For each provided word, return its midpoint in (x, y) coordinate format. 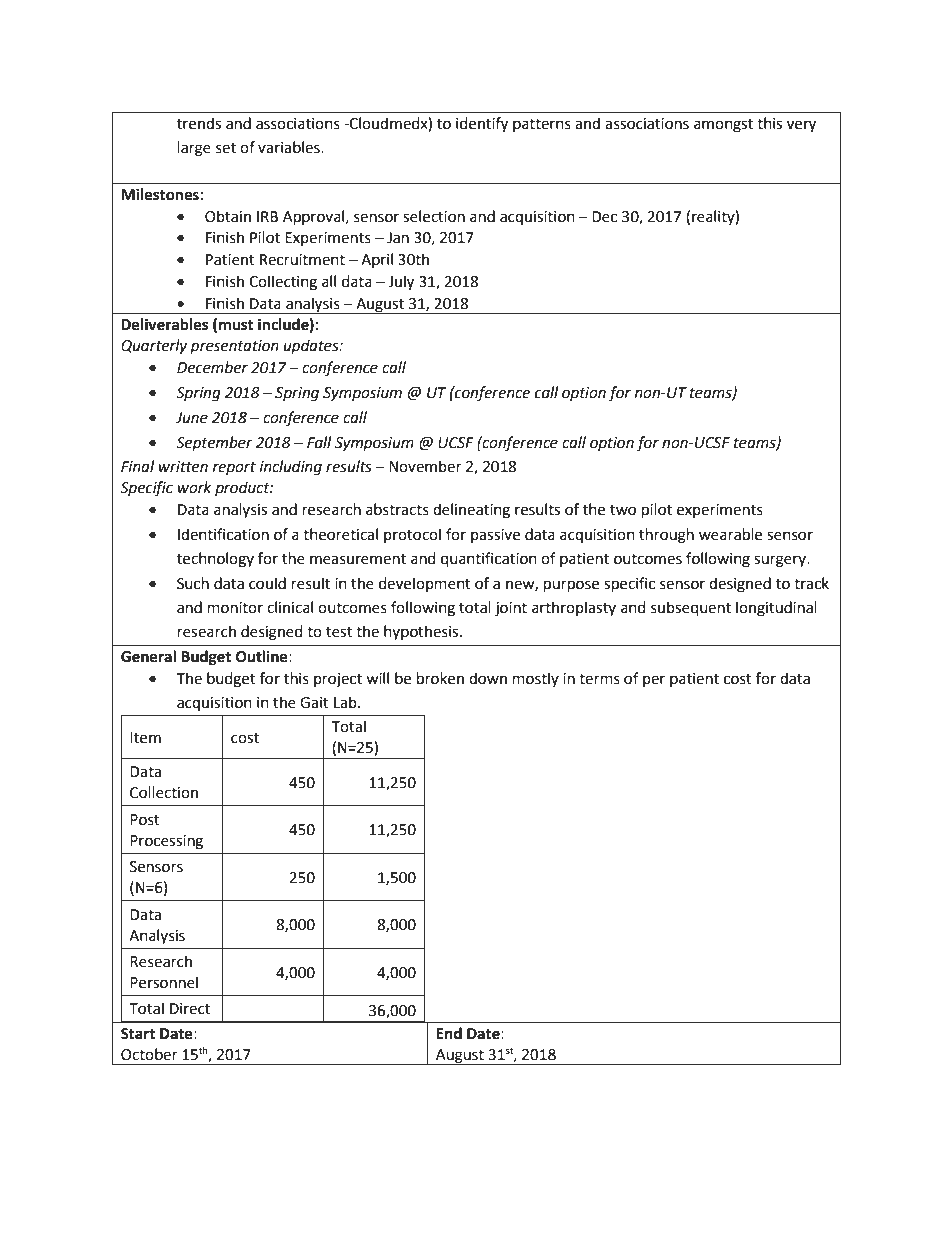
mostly (536, 679)
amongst (723, 126)
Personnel (164, 982)
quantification (489, 560)
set (226, 148)
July (401, 283)
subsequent (691, 609)
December (212, 367)
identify (482, 125)
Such (193, 583)
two (623, 510)
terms (599, 679)
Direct (190, 1009)
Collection (164, 792)
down (488, 678)
